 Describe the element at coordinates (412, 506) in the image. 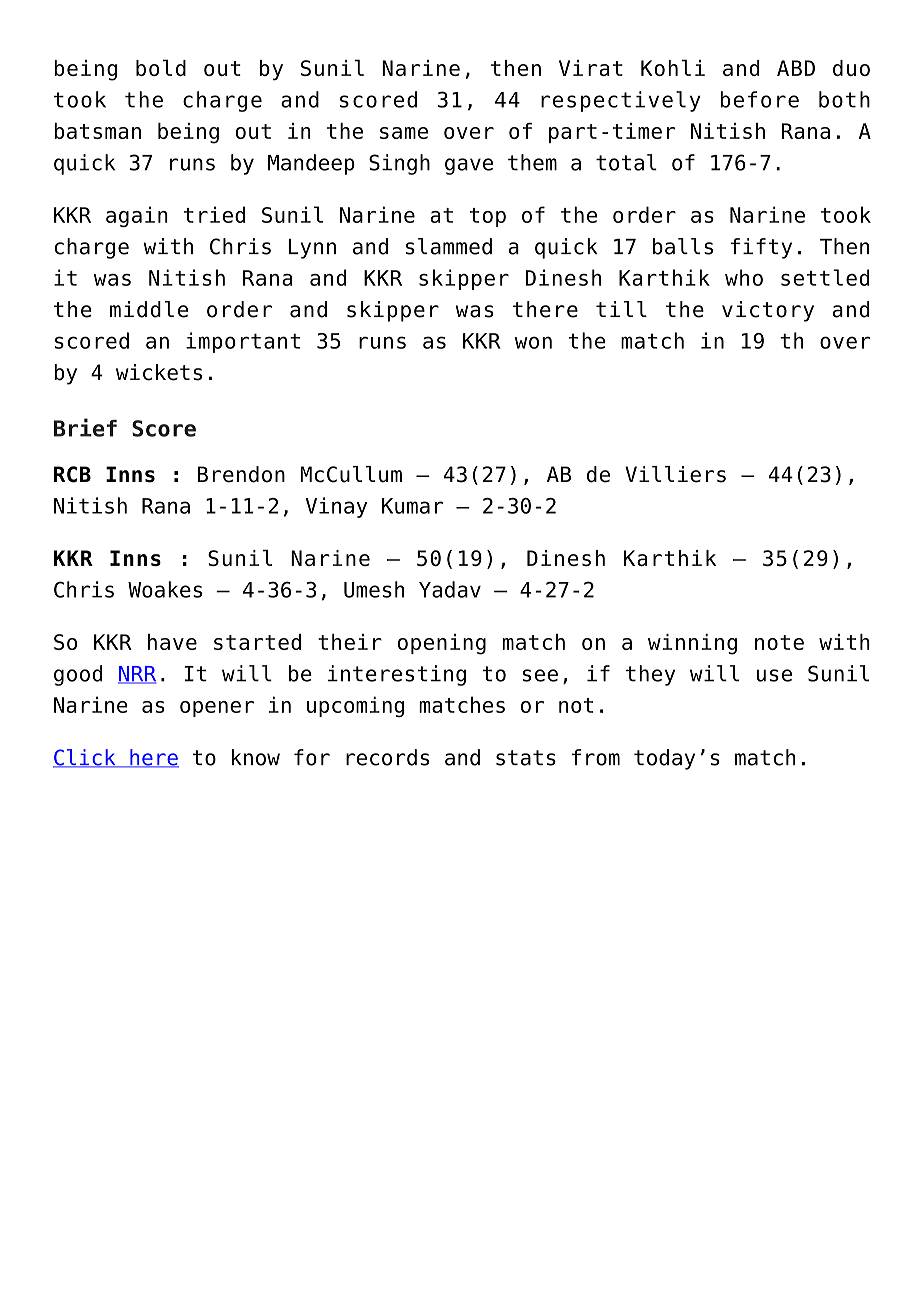

I see `Kumar` at that location.
